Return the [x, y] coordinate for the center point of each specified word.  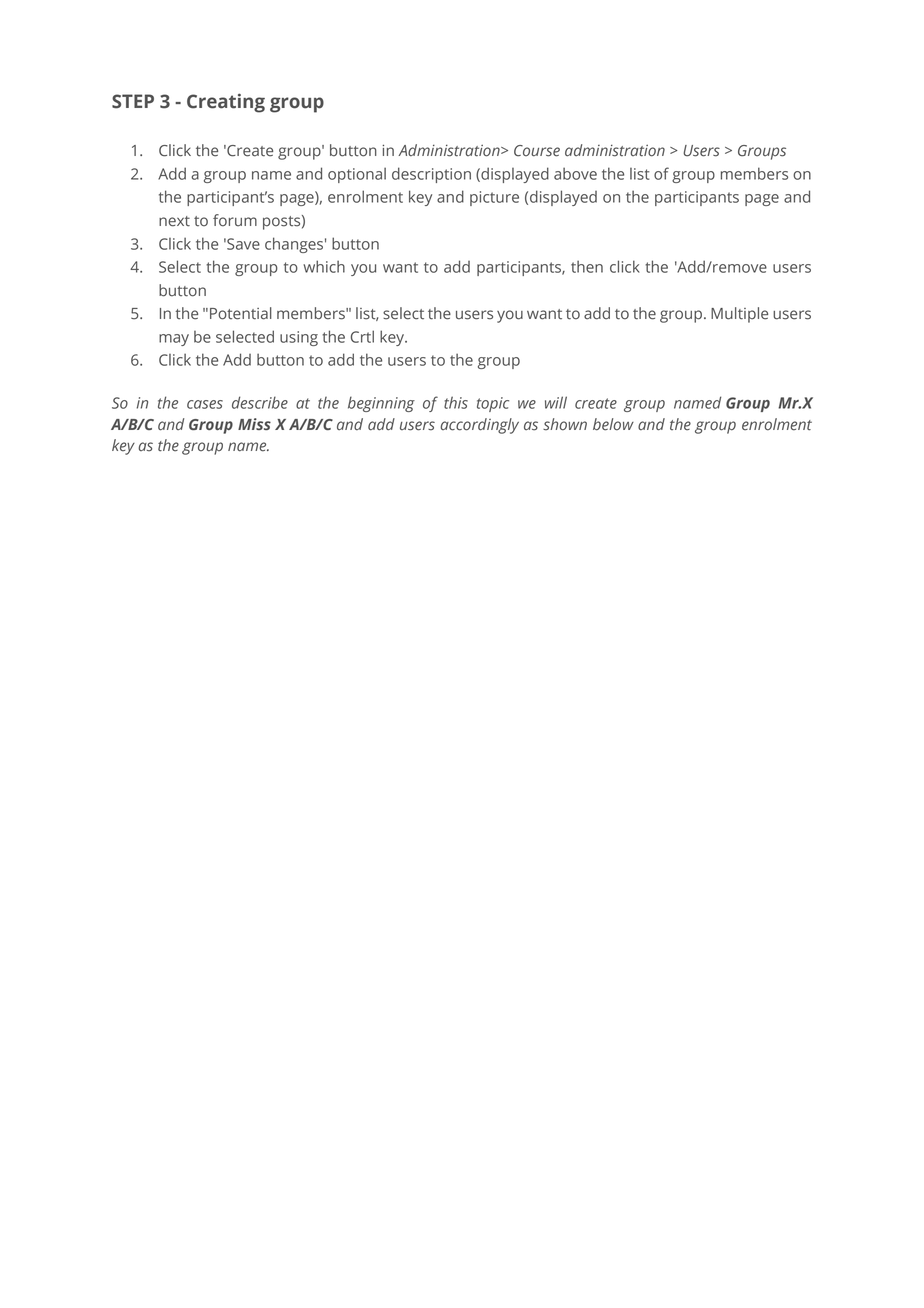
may [174, 340]
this [456, 402]
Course [537, 151]
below [613, 424]
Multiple [739, 315]
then [587, 266]
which [324, 266]
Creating [226, 103]
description [431, 175]
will [556, 402]
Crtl [362, 336]
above [575, 173]
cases [205, 404]
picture [494, 198]
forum [235, 220]
